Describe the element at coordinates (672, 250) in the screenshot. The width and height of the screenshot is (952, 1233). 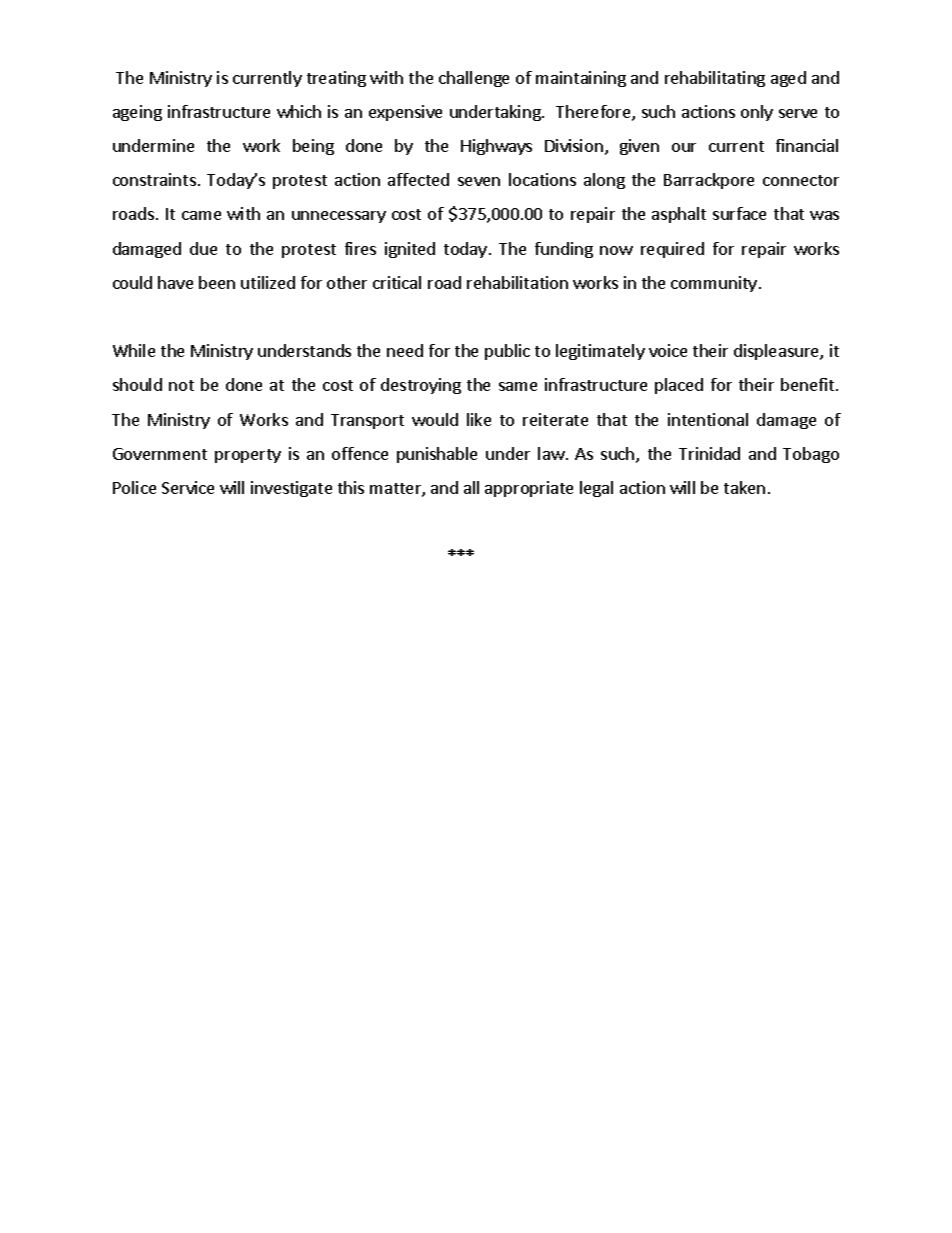
I see `required` at that location.
